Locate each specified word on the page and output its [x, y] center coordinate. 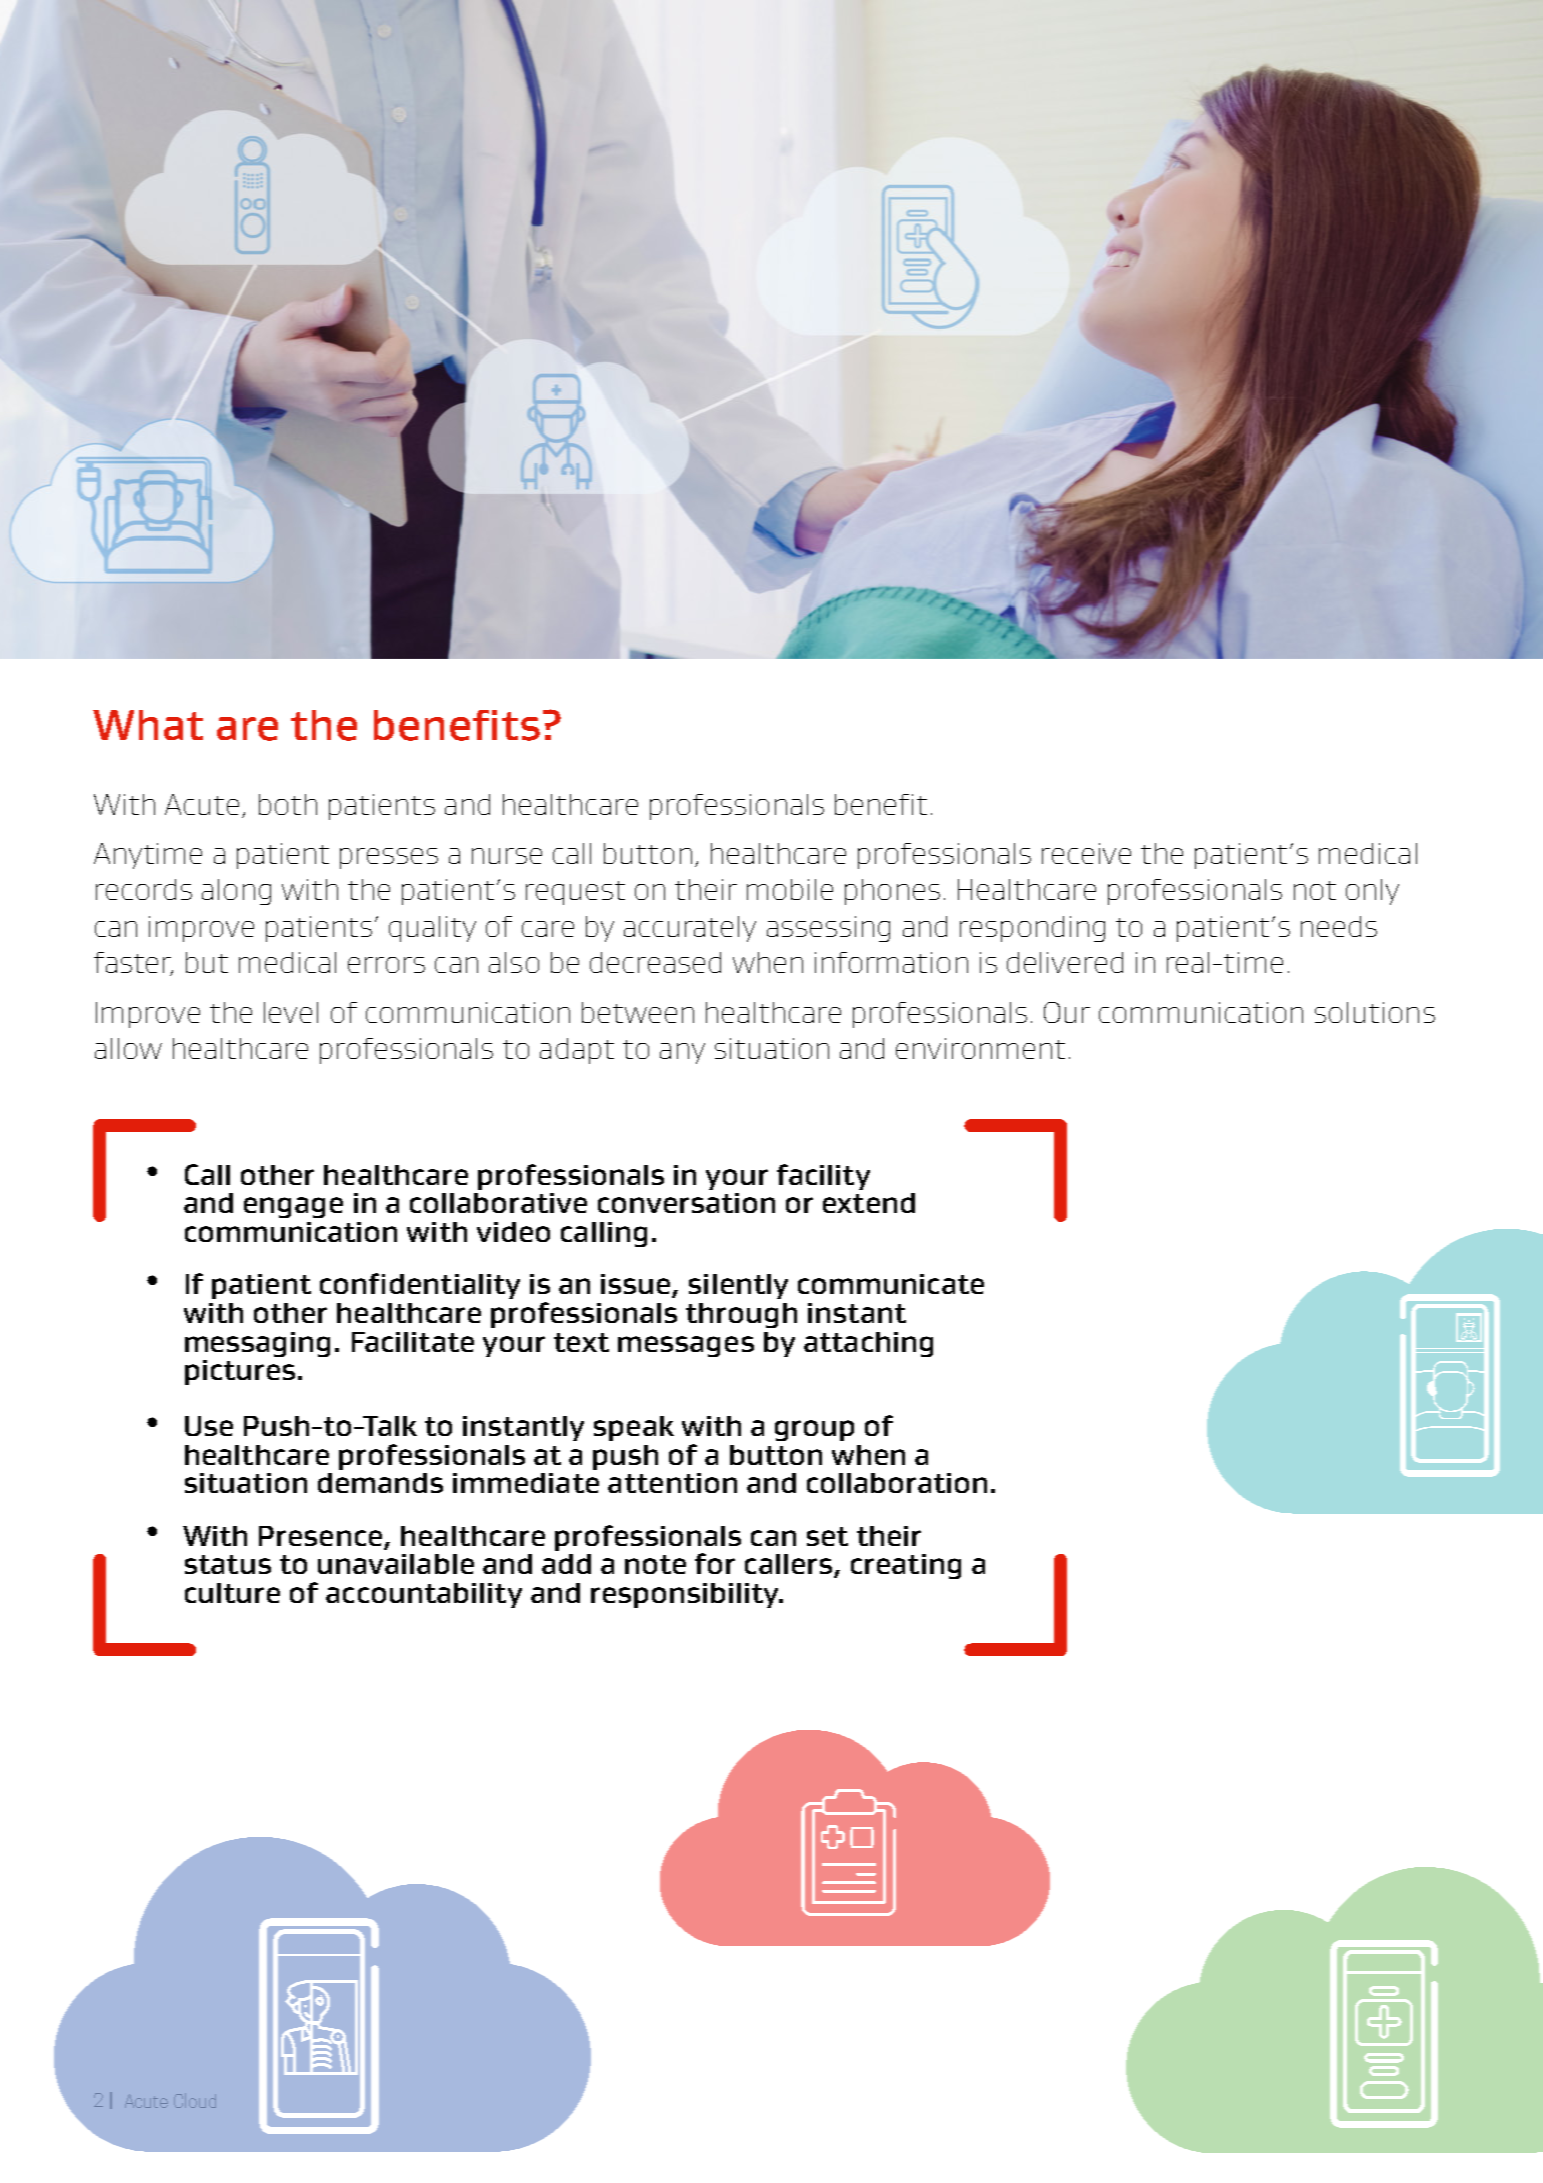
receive [1086, 853]
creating [906, 1566]
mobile [790, 889]
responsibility [686, 1595]
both [288, 804]
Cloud [195, 2100]
